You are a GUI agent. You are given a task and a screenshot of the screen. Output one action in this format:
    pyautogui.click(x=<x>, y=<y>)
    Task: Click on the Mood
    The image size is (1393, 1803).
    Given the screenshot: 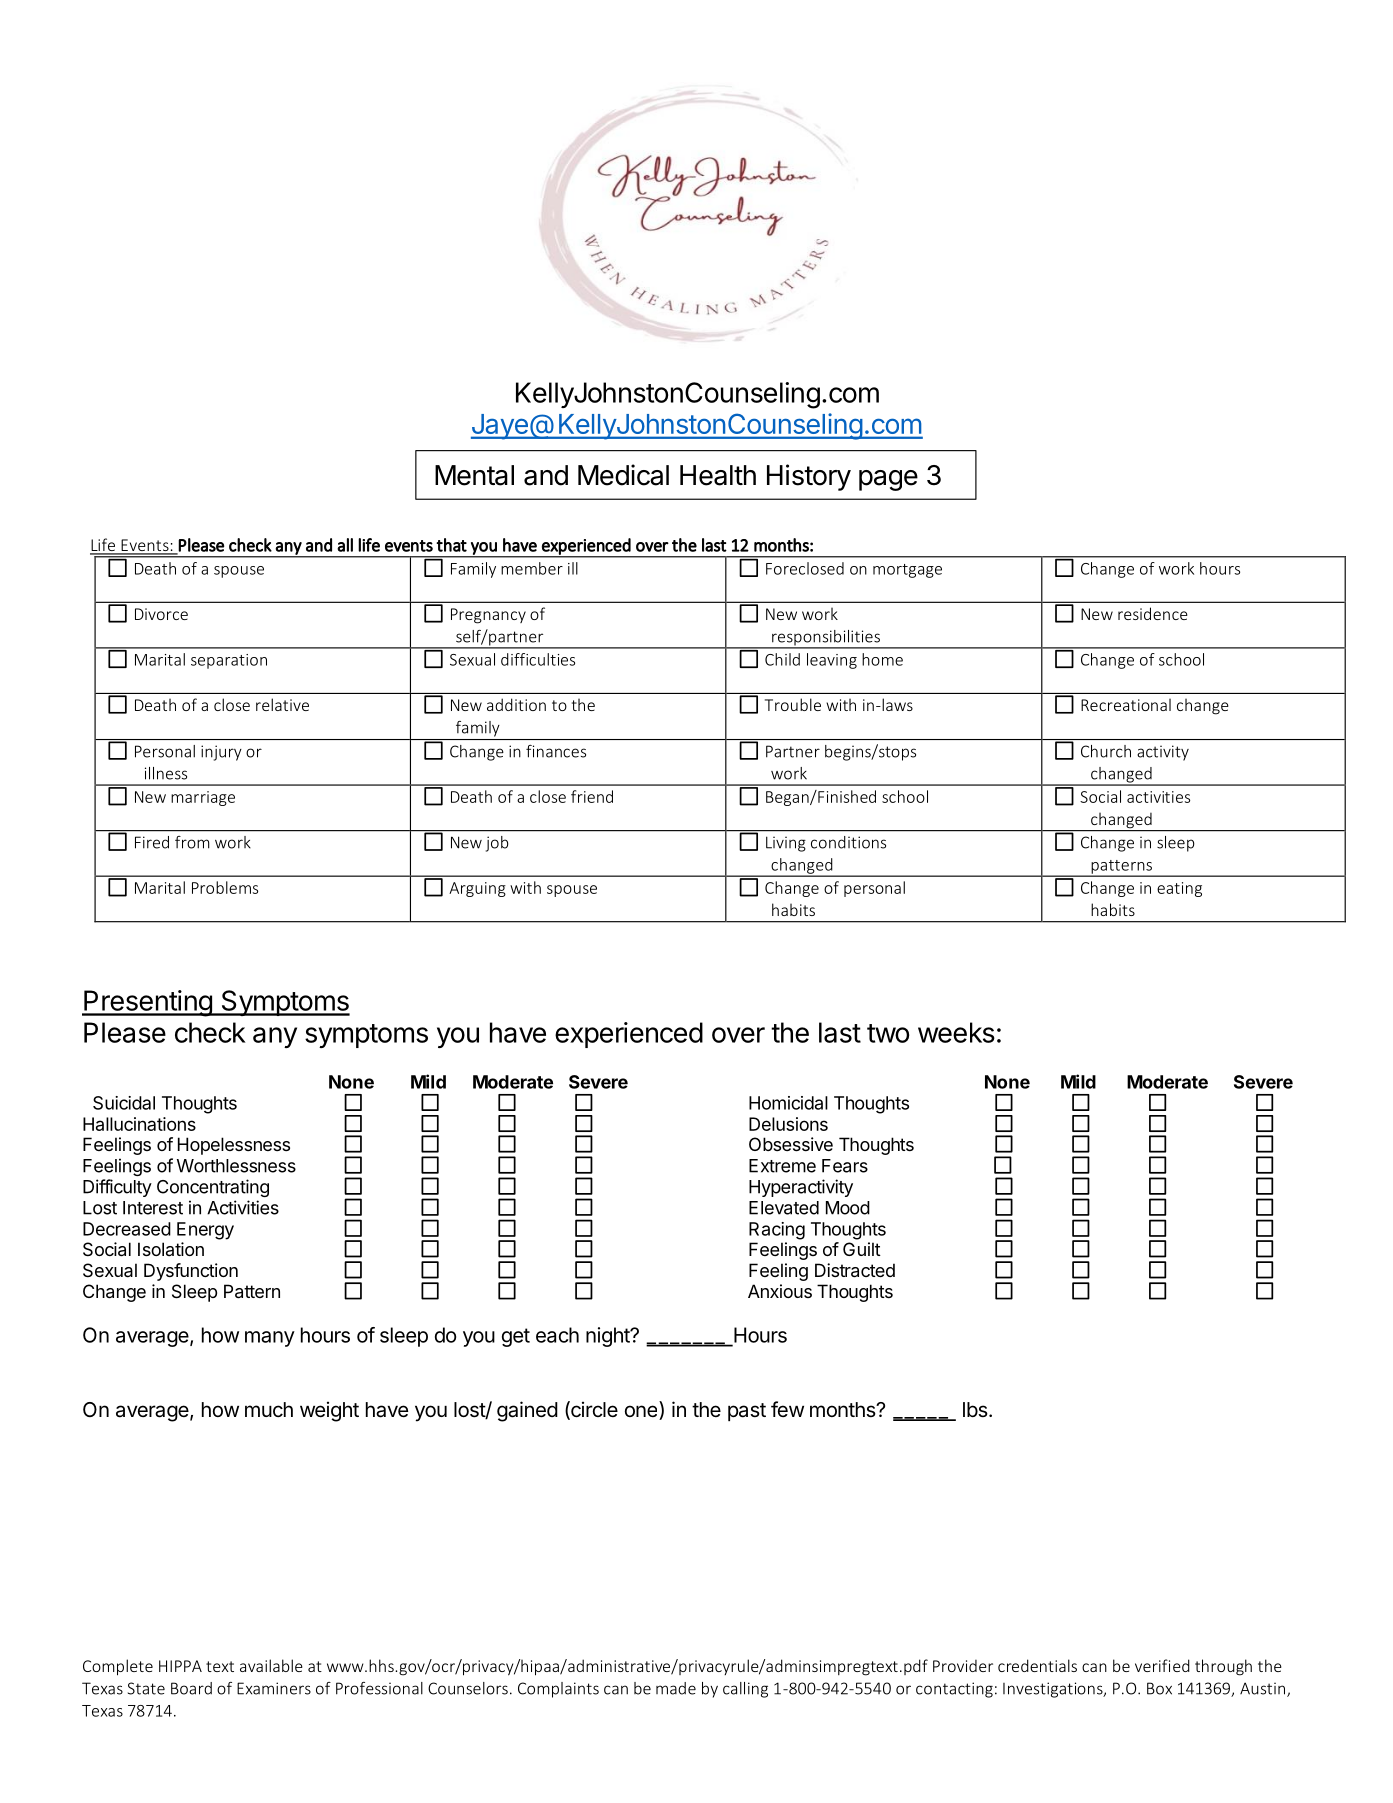 What is the action you would take?
    pyautogui.click(x=848, y=1208)
